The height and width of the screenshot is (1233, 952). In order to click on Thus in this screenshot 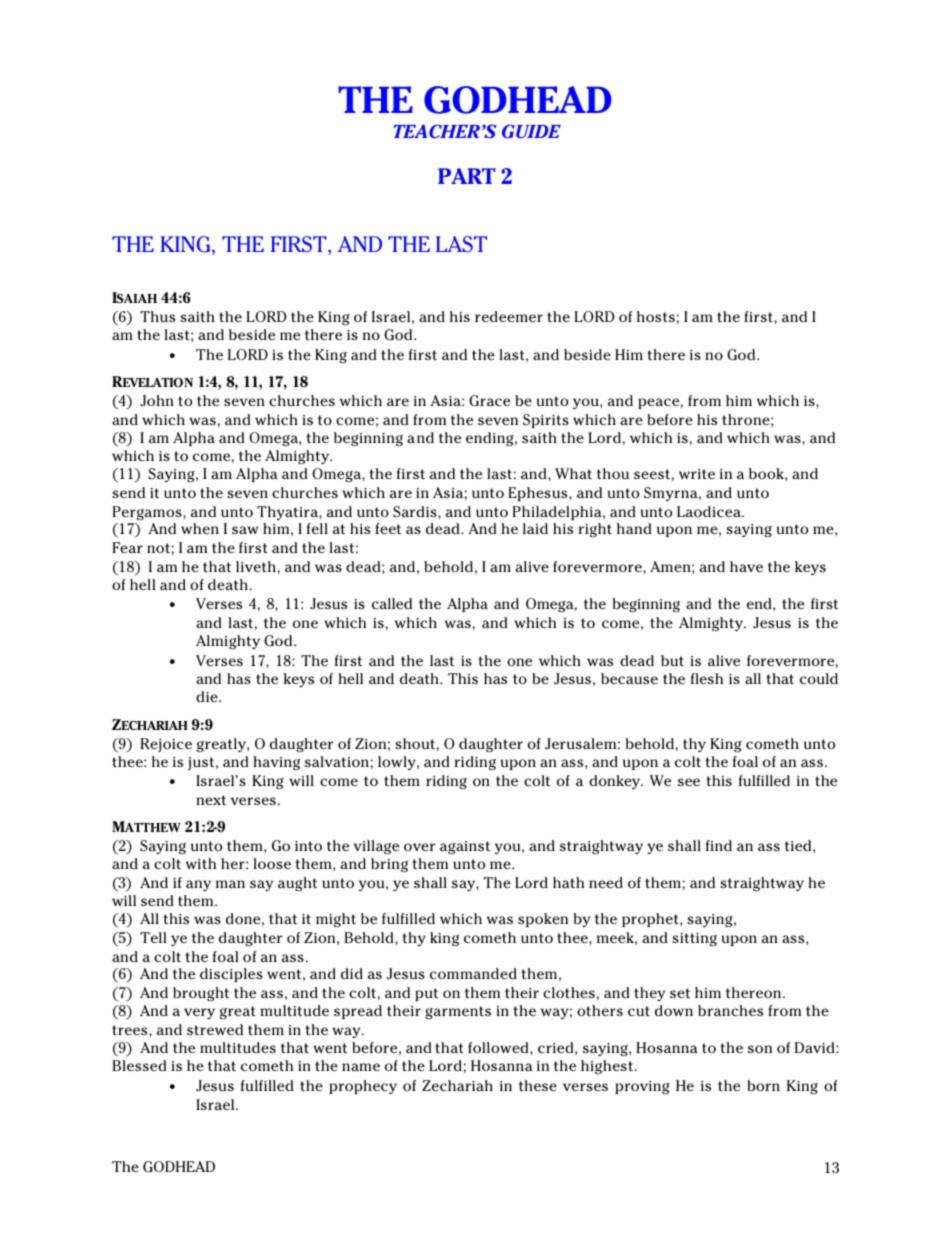, I will do `click(157, 316)`.
